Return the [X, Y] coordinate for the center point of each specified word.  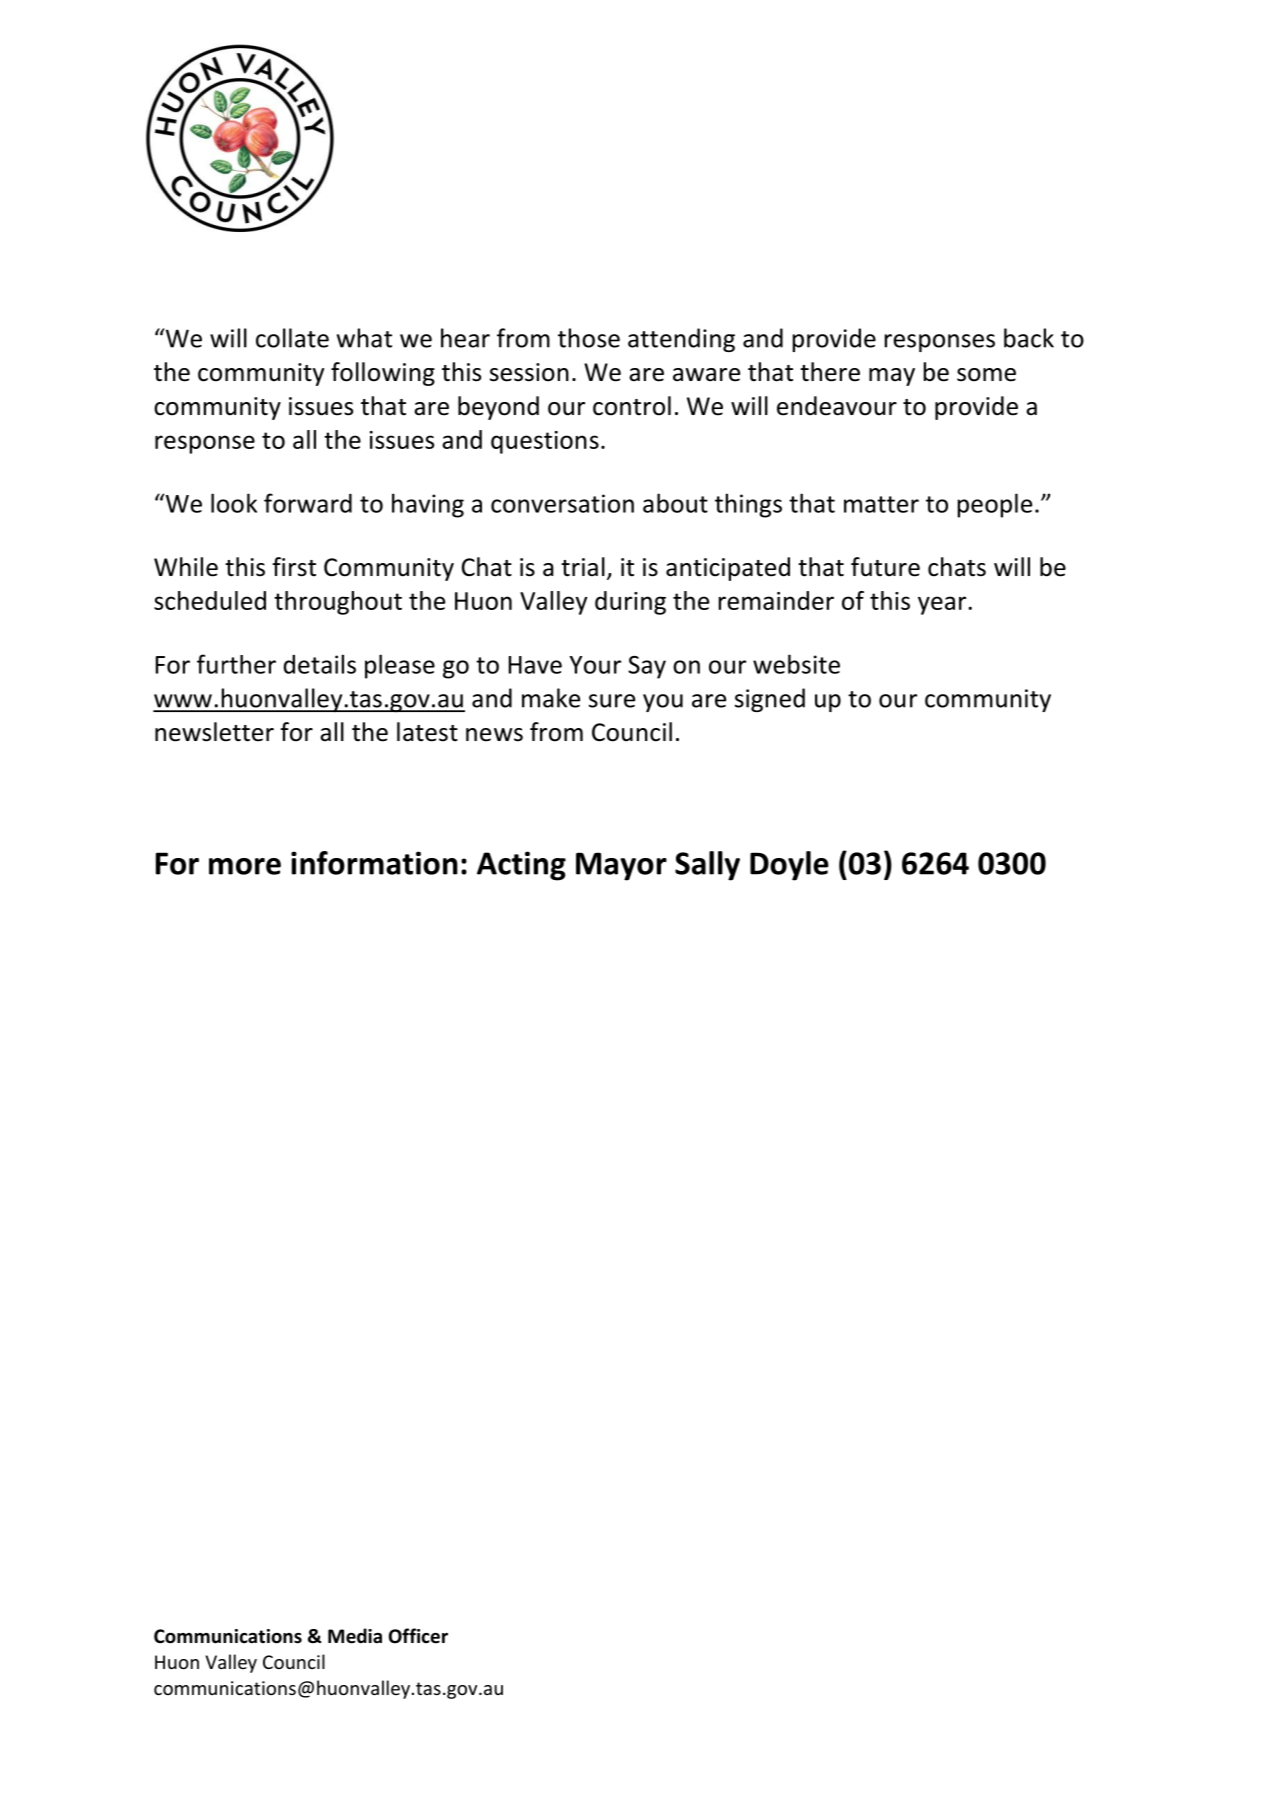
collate [292, 338]
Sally [707, 866]
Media [355, 1636]
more [245, 866]
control [632, 406]
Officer [418, 1636]
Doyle [789, 866]
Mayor [621, 866]
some [986, 375]
